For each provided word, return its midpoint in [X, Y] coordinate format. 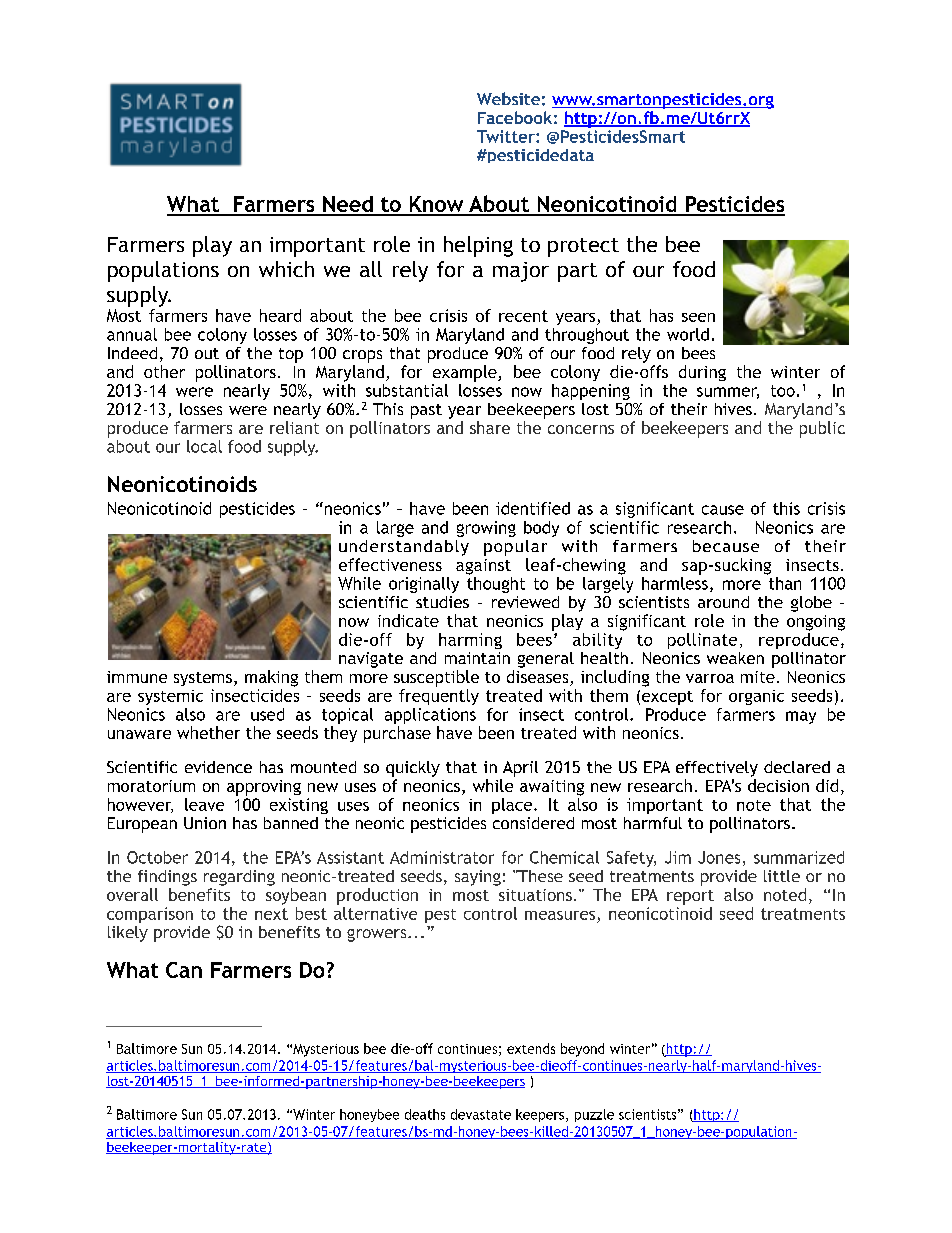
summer [728, 393]
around [723, 602]
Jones [719, 857]
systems [203, 679]
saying [478, 878]
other [164, 371]
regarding [239, 878]
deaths [425, 1114]
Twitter [507, 136]
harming [470, 641]
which [286, 269]
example [466, 373]
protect [583, 247]
